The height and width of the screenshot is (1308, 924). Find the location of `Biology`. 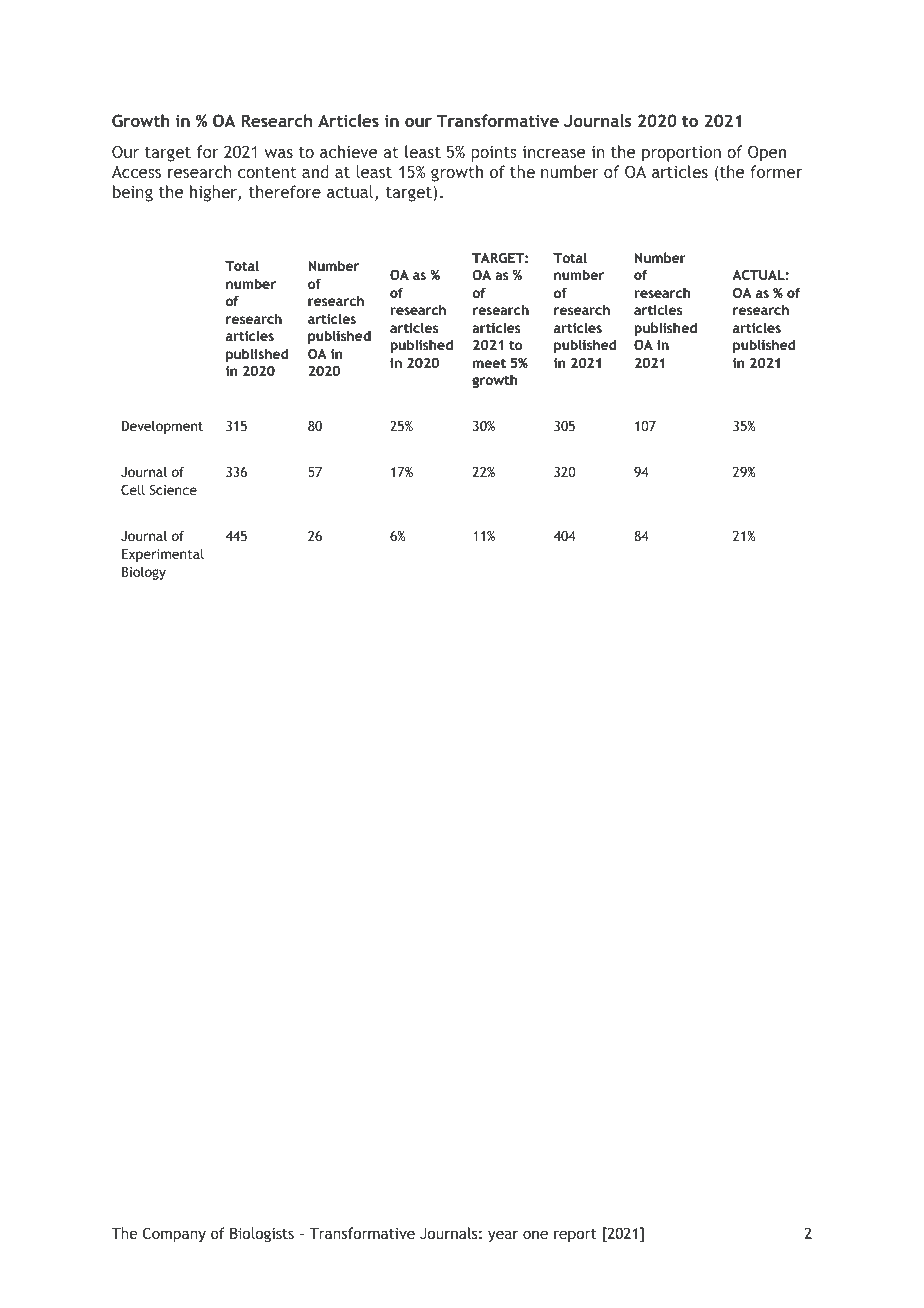

Biology is located at coordinates (144, 573).
